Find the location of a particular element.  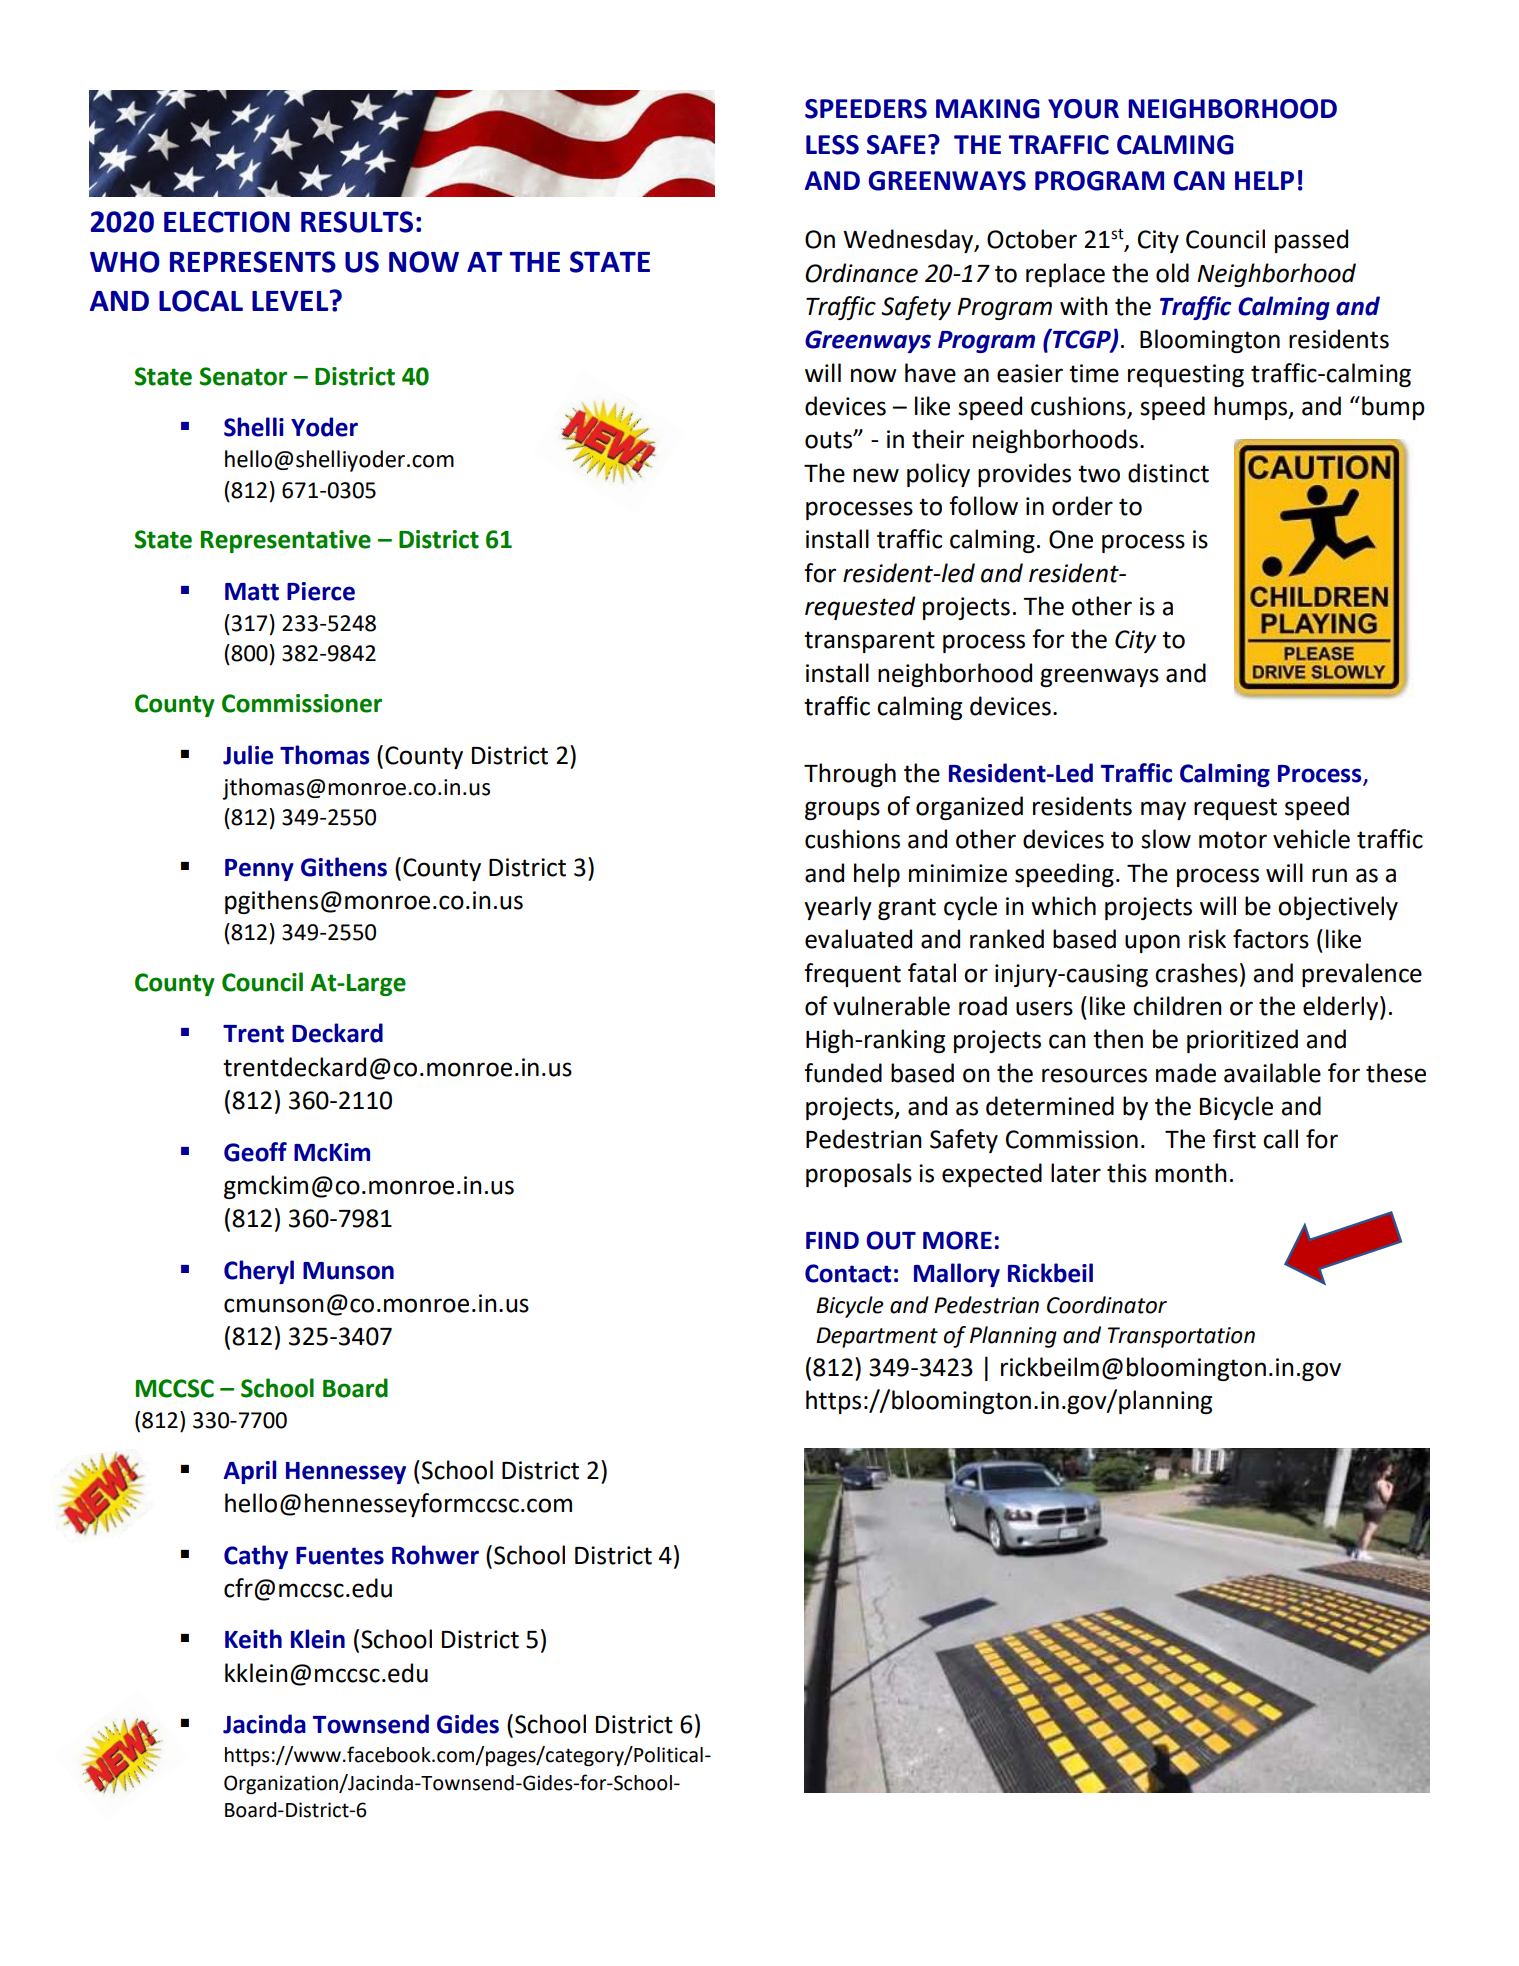

Cathy is located at coordinates (256, 1557).
